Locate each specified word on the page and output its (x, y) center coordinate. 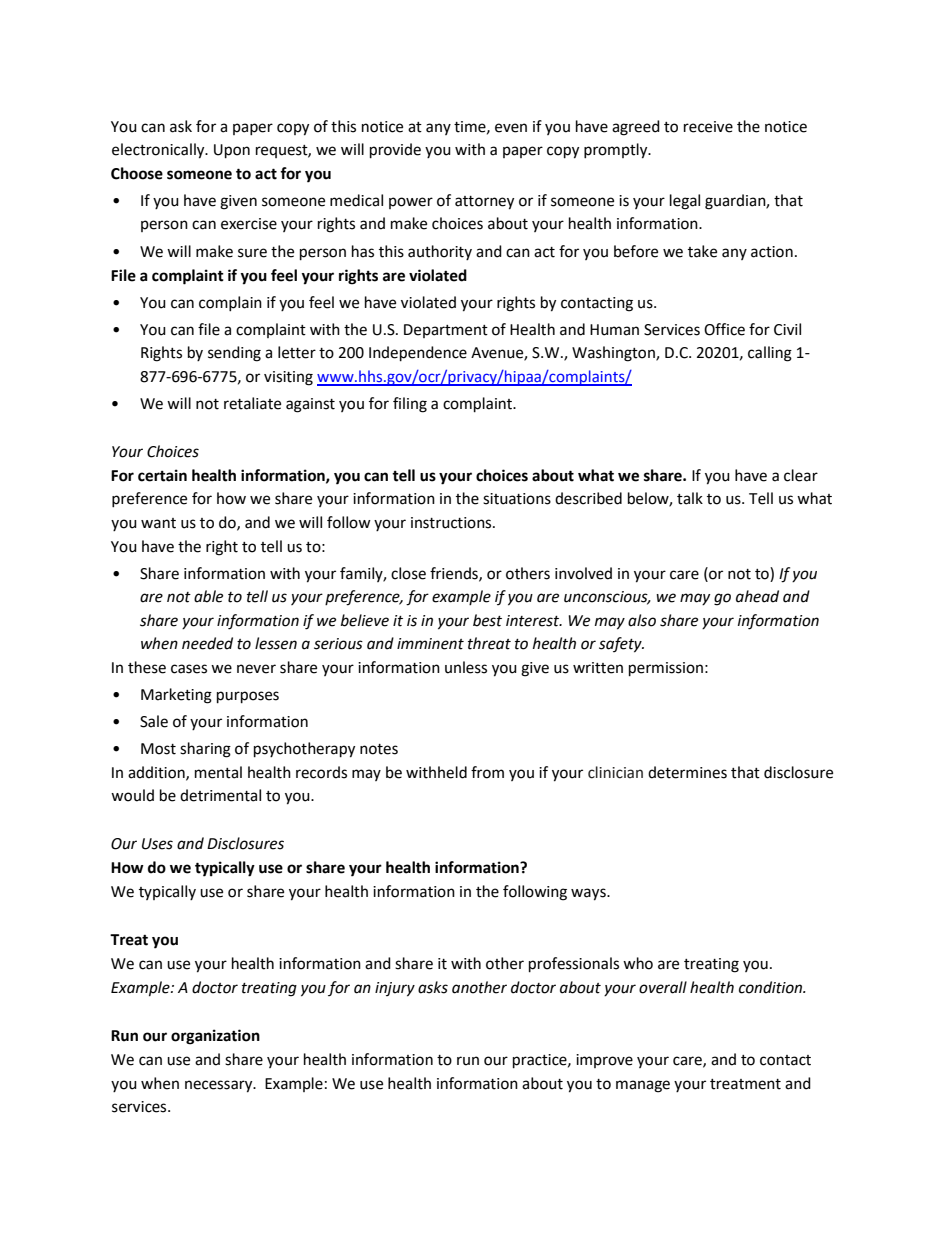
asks (433, 987)
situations (517, 499)
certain (162, 475)
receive (708, 127)
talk (690, 498)
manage (643, 1086)
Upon (232, 151)
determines (687, 772)
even (511, 128)
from (487, 772)
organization (215, 1037)
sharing (205, 750)
